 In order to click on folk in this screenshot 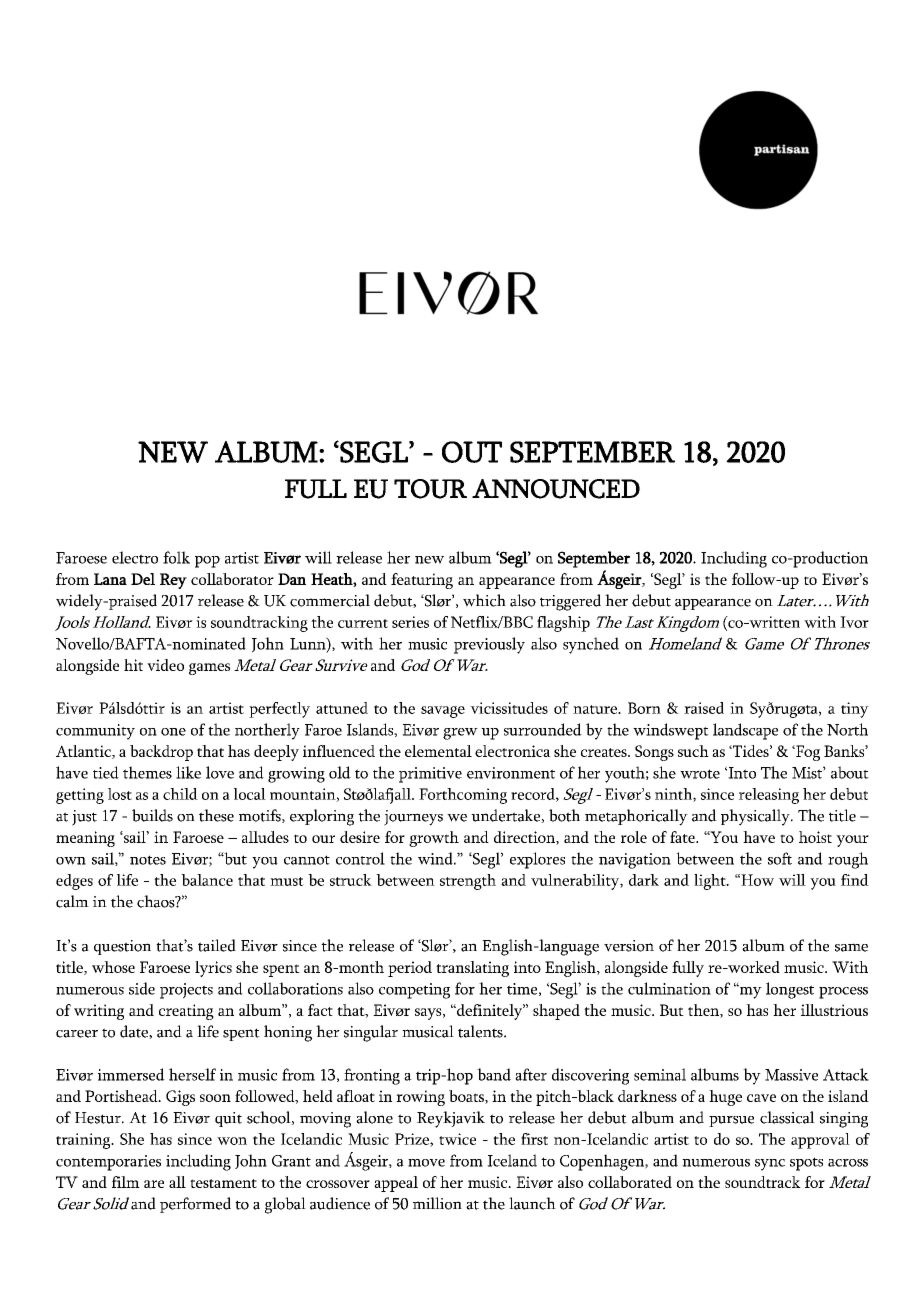, I will do `click(176, 557)`.
